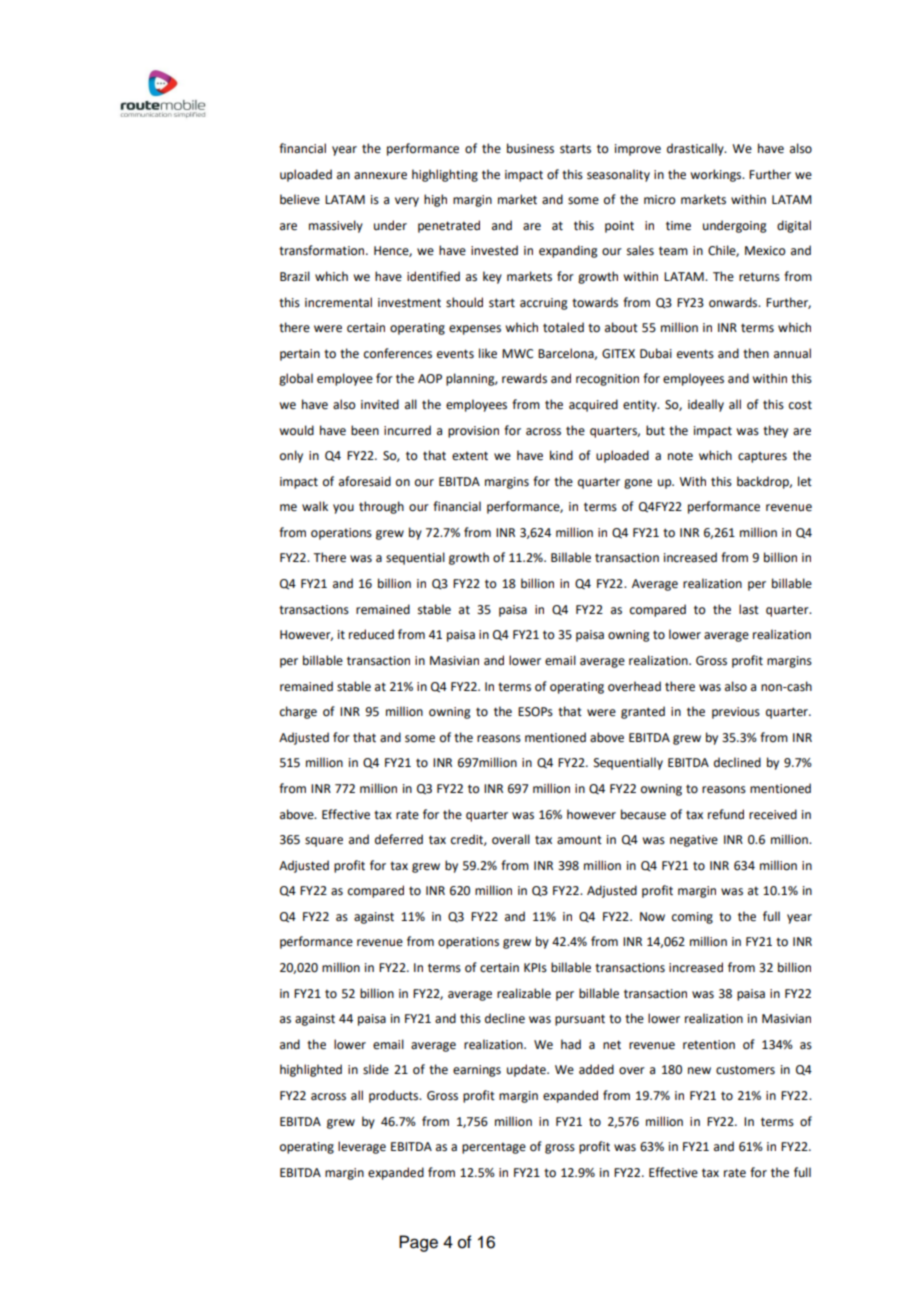  Describe the element at coordinates (298, 712) in the image. I see `charge` at that location.
